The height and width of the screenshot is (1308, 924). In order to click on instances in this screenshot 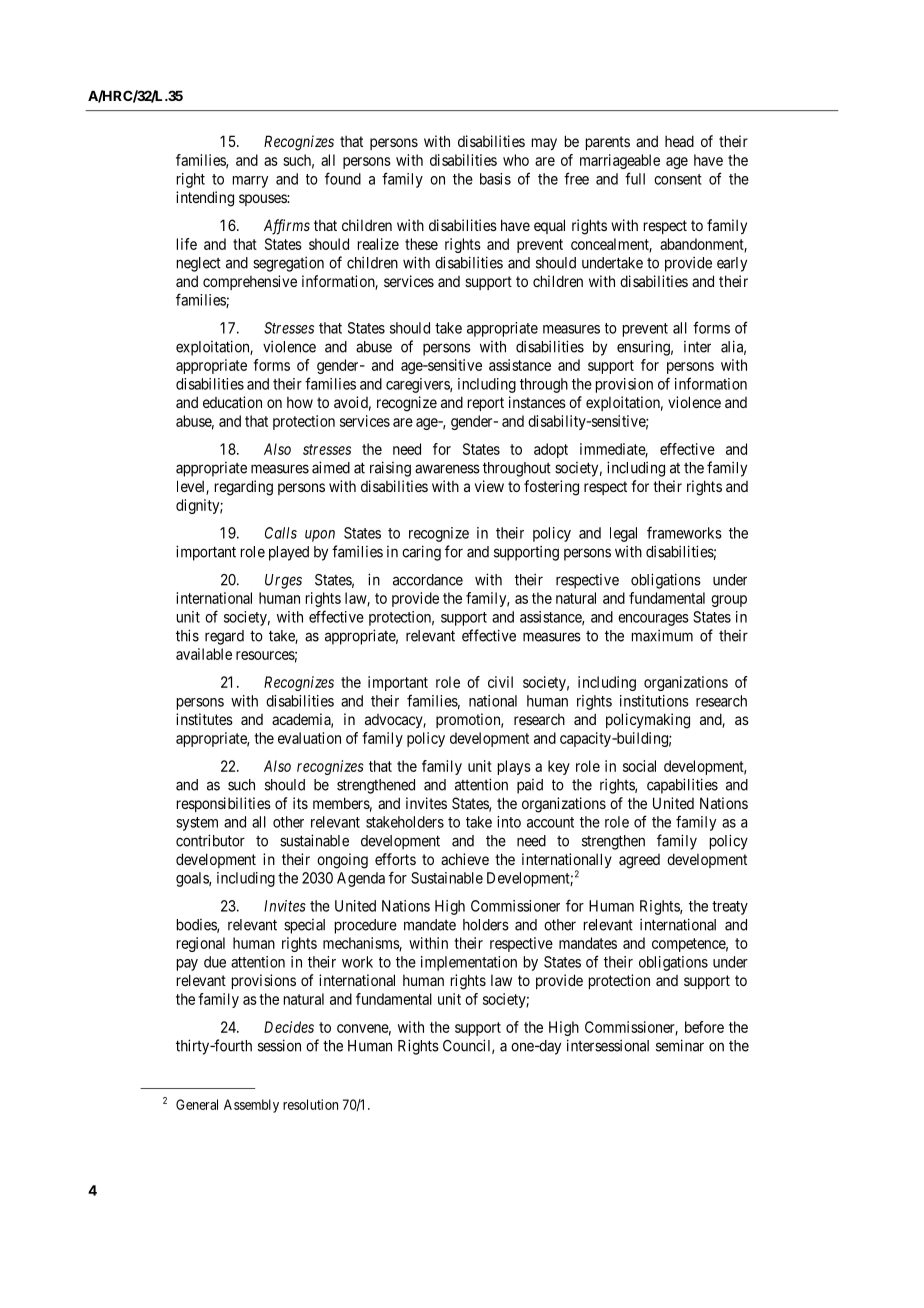, I will do `click(537, 402)`.
